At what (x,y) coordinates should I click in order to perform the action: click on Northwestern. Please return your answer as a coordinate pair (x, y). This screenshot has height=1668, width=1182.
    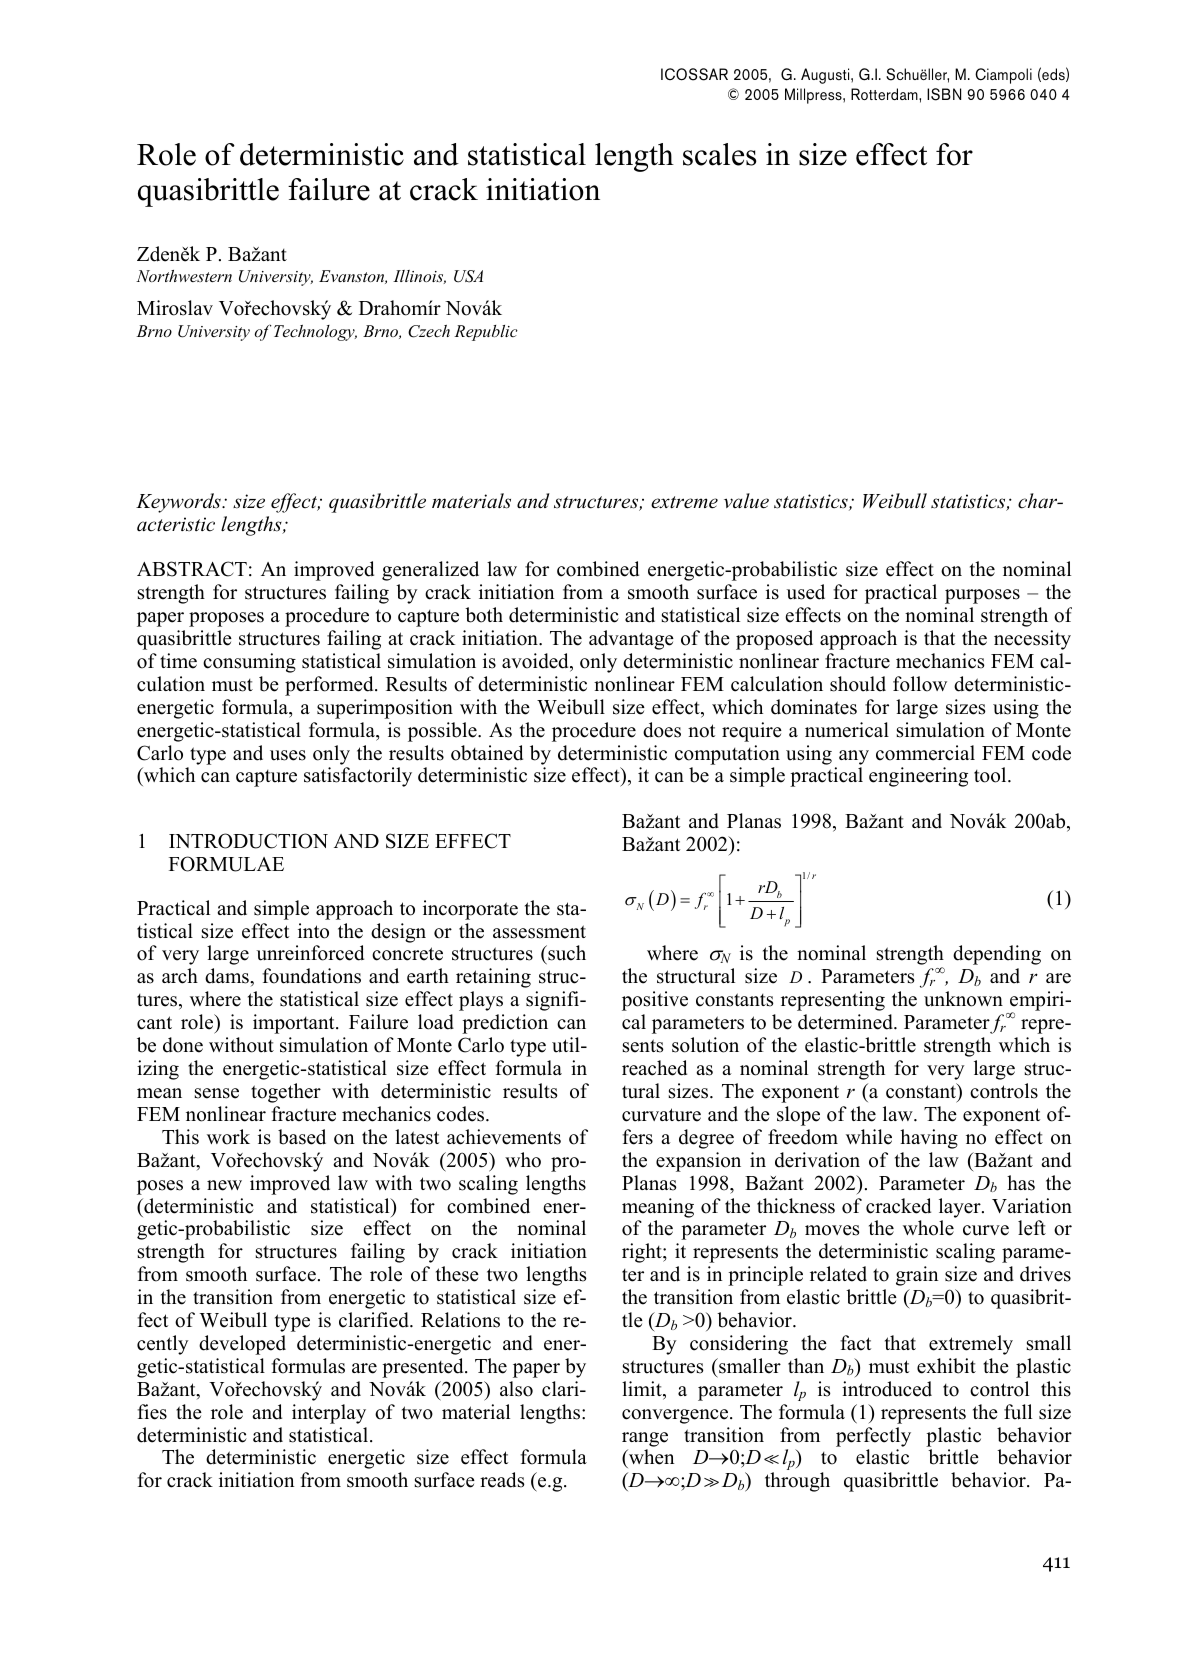
    Looking at the image, I should click on (184, 276).
